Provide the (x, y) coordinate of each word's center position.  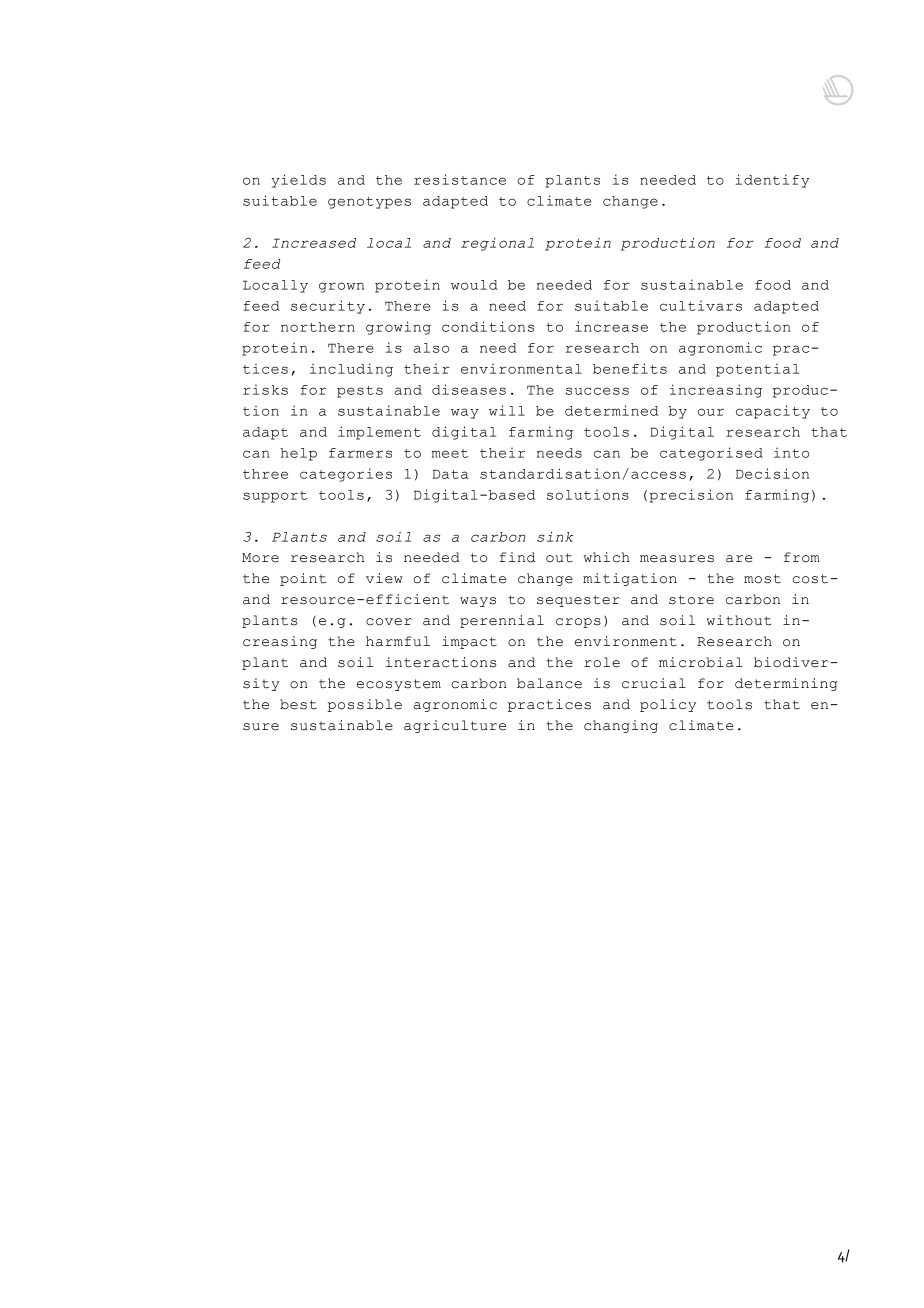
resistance (460, 179)
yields (298, 181)
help (298, 454)
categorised (711, 454)
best (298, 704)
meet (449, 453)
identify (772, 181)
